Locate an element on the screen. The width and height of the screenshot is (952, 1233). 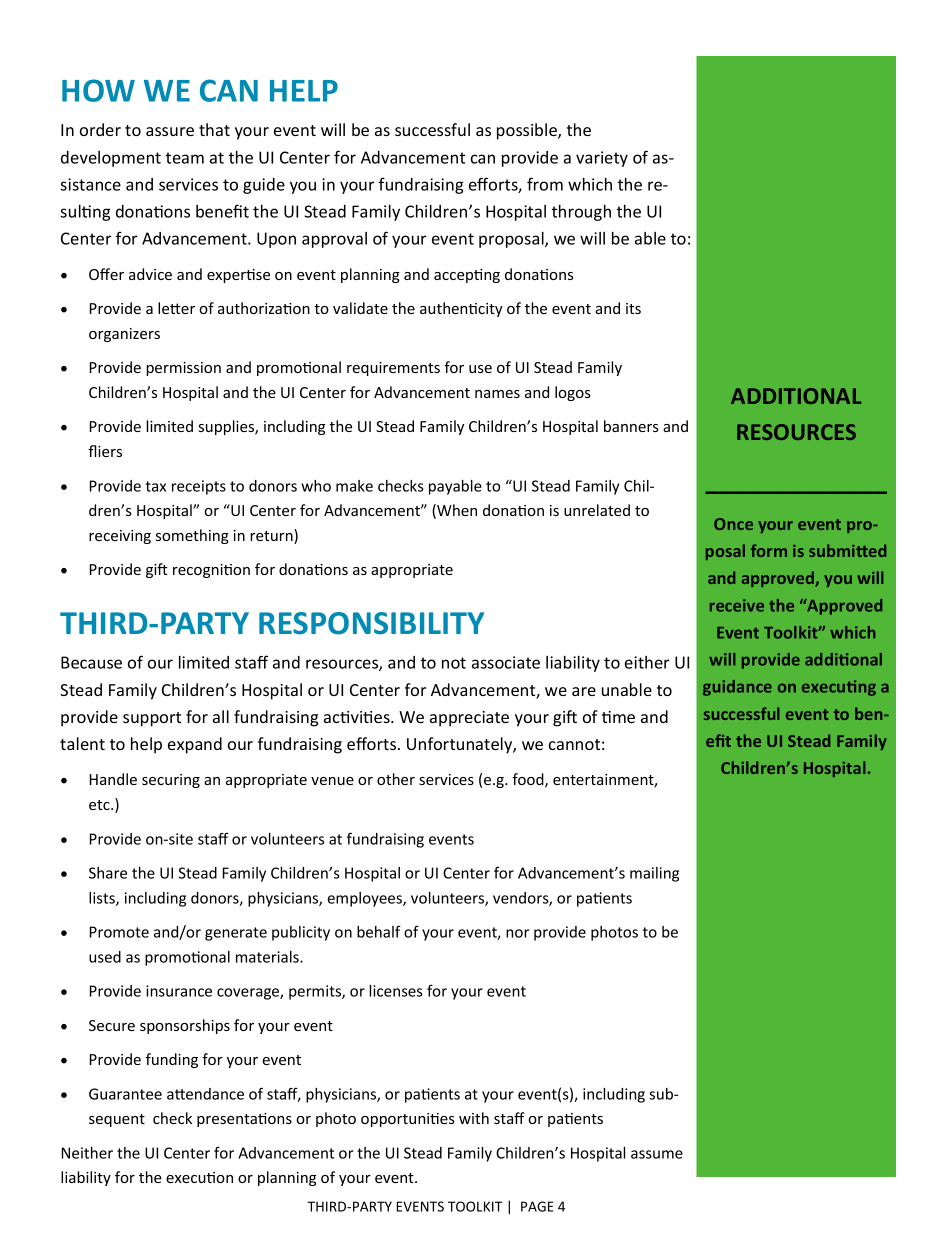
tax is located at coordinates (155, 486).
